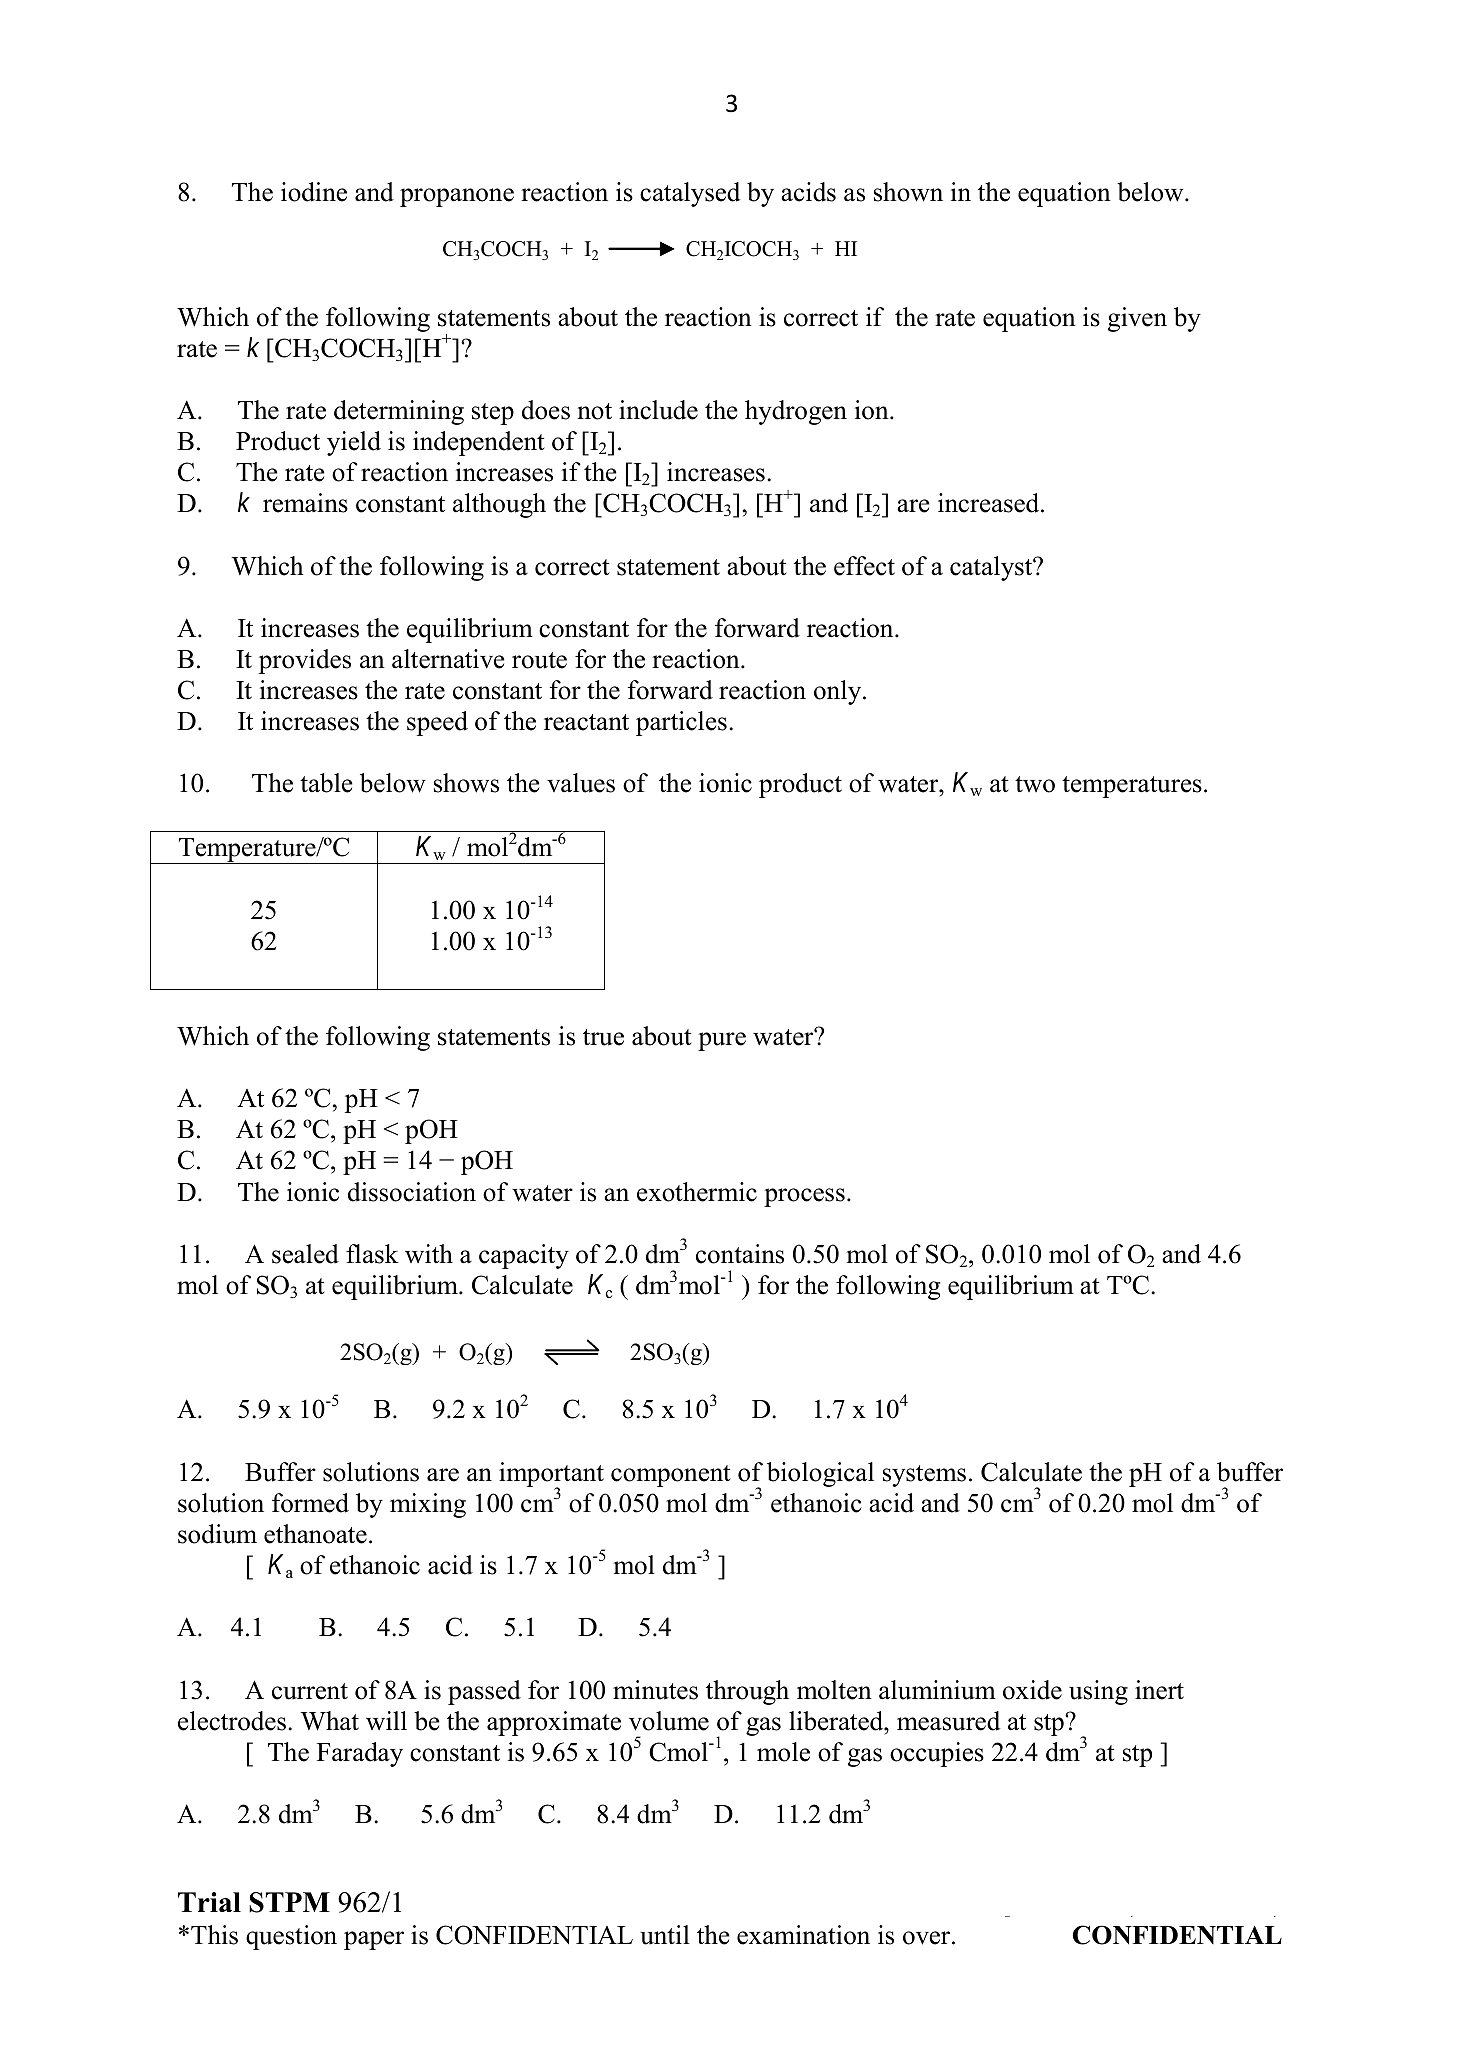 The image size is (1464, 2071). Describe the element at coordinates (326, 783) in the image. I see `table` at that location.
